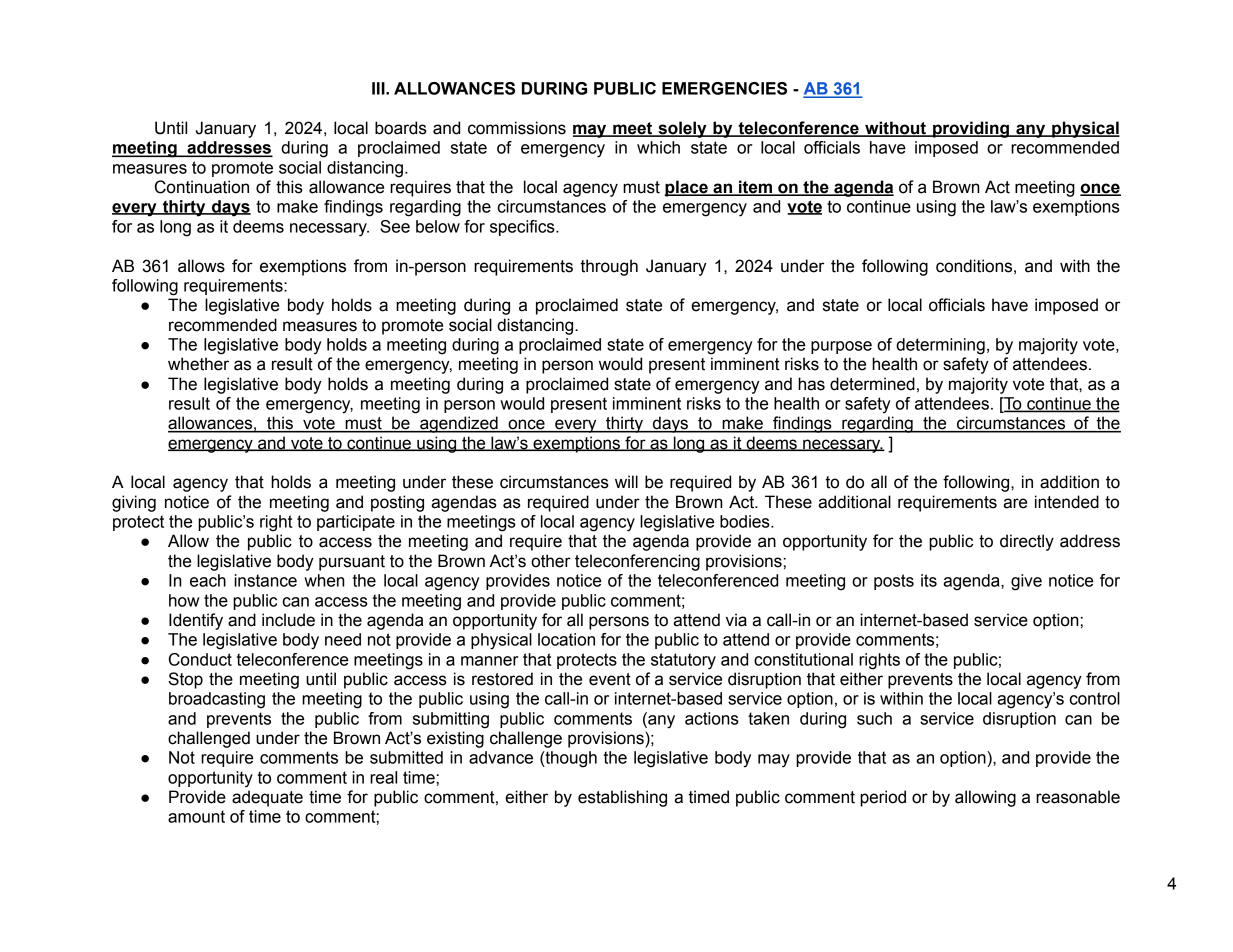 This screenshot has width=1233, height=952. I want to click on establishing, so click(622, 798).
